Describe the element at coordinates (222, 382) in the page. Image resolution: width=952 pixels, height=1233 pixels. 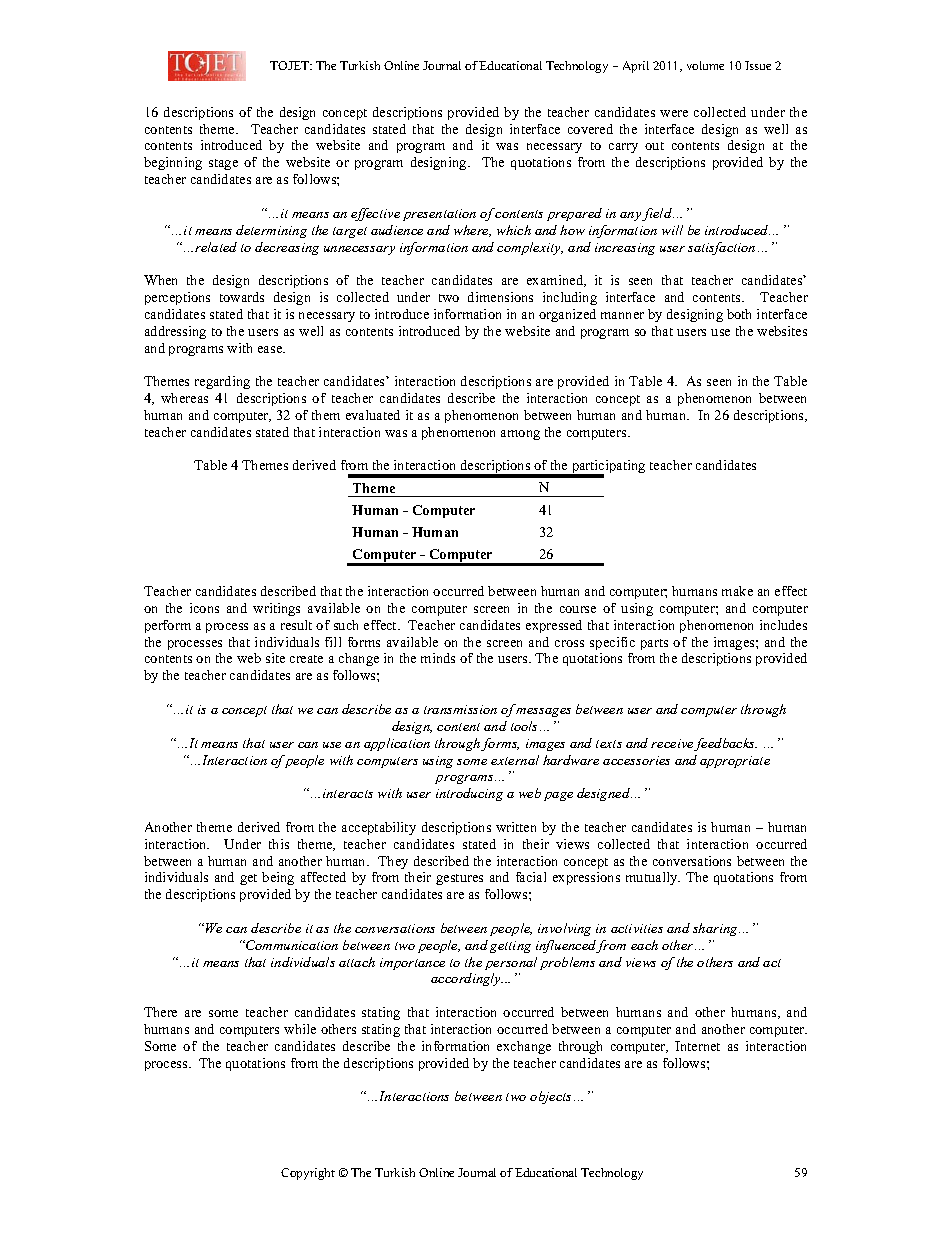
I see `regarding` at that location.
